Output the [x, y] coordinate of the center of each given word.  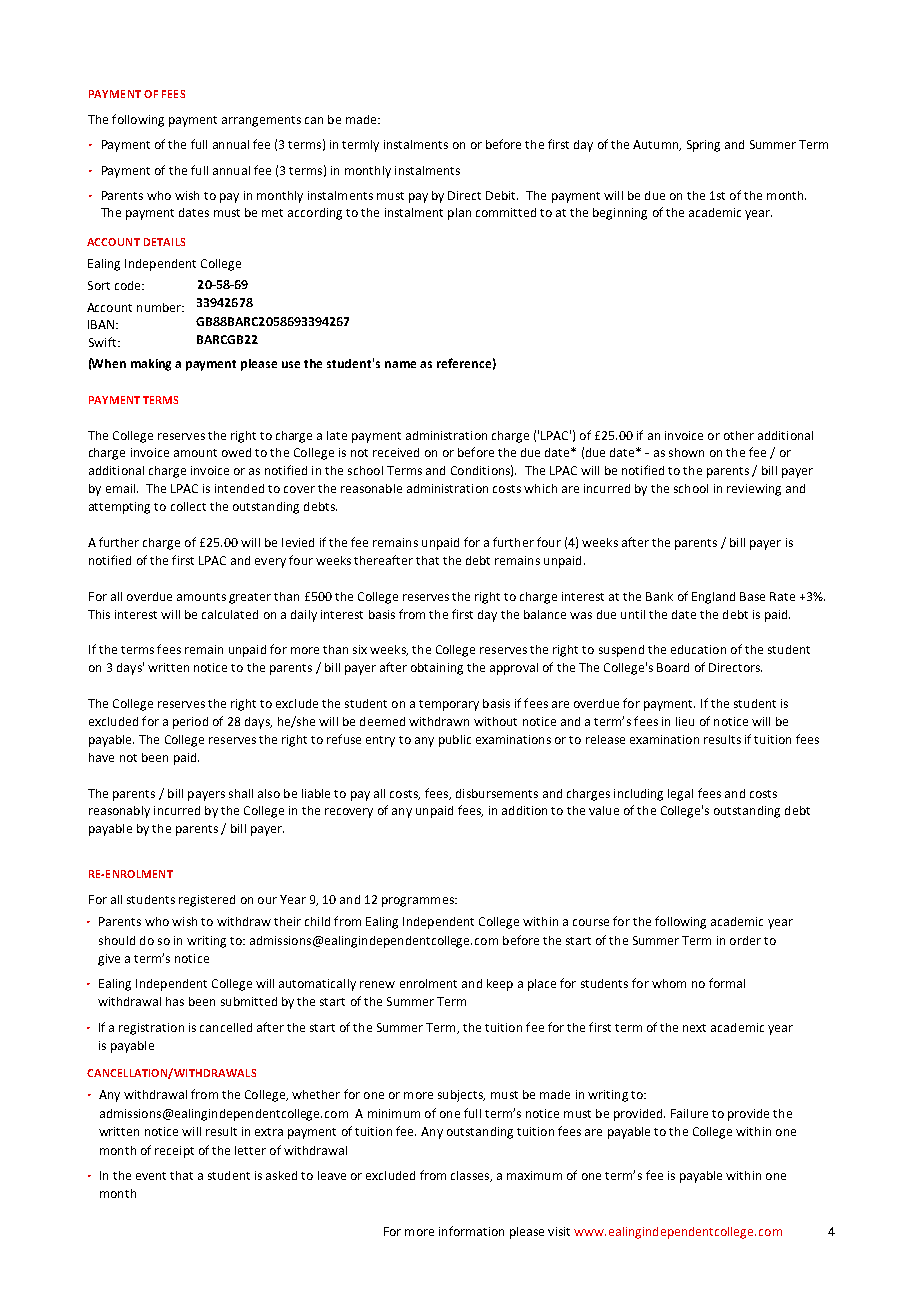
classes [471, 1176]
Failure [689, 1113]
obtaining [437, 669]
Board [673, 667]
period [190, 723]
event [151, 1176]
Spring [703, 146]
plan [459, 214]
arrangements [261, 121]
